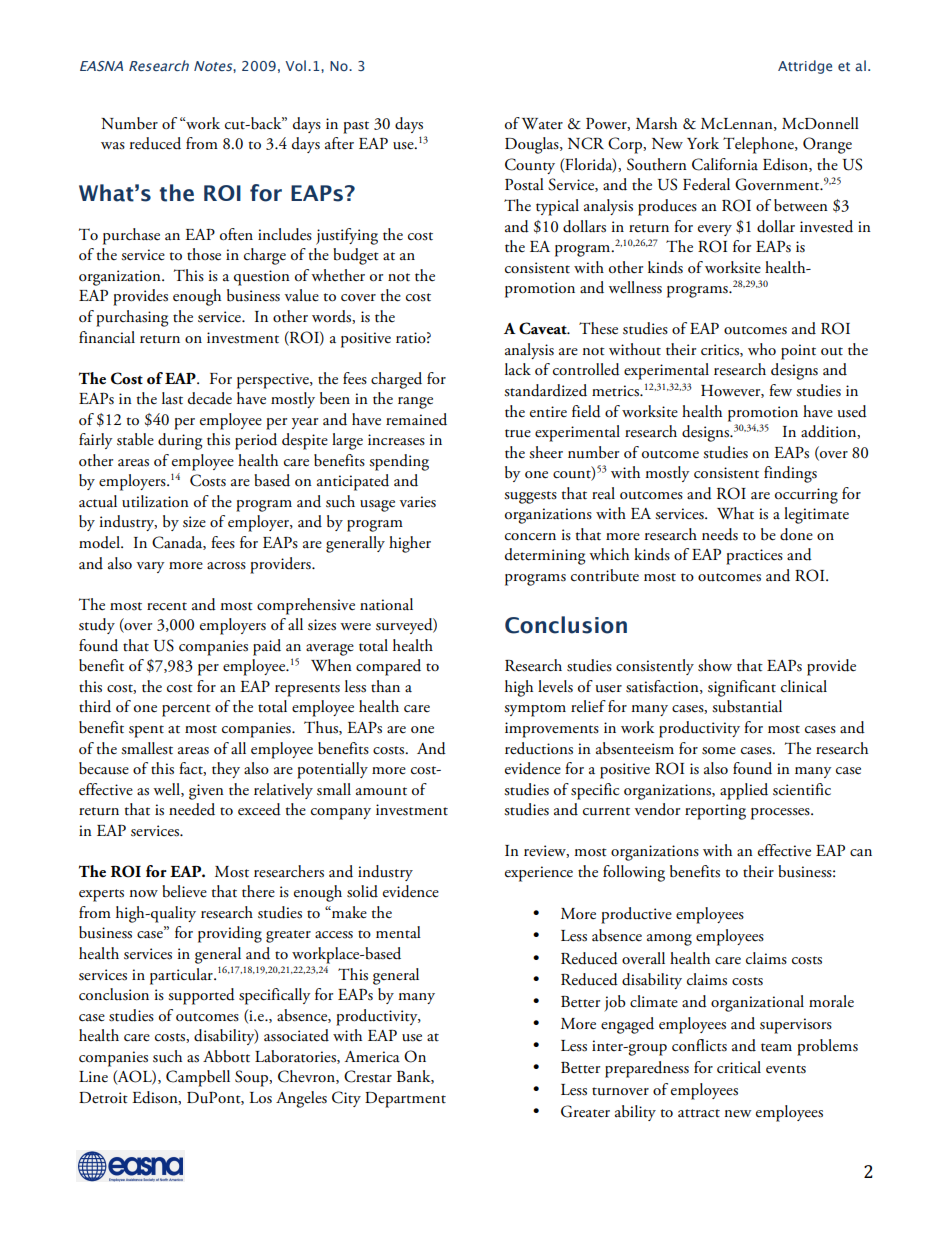 The height and width of the page is (1233, 952). Describe the element at coordinates (405, 1100) in the page. I see `Department` at that location.
